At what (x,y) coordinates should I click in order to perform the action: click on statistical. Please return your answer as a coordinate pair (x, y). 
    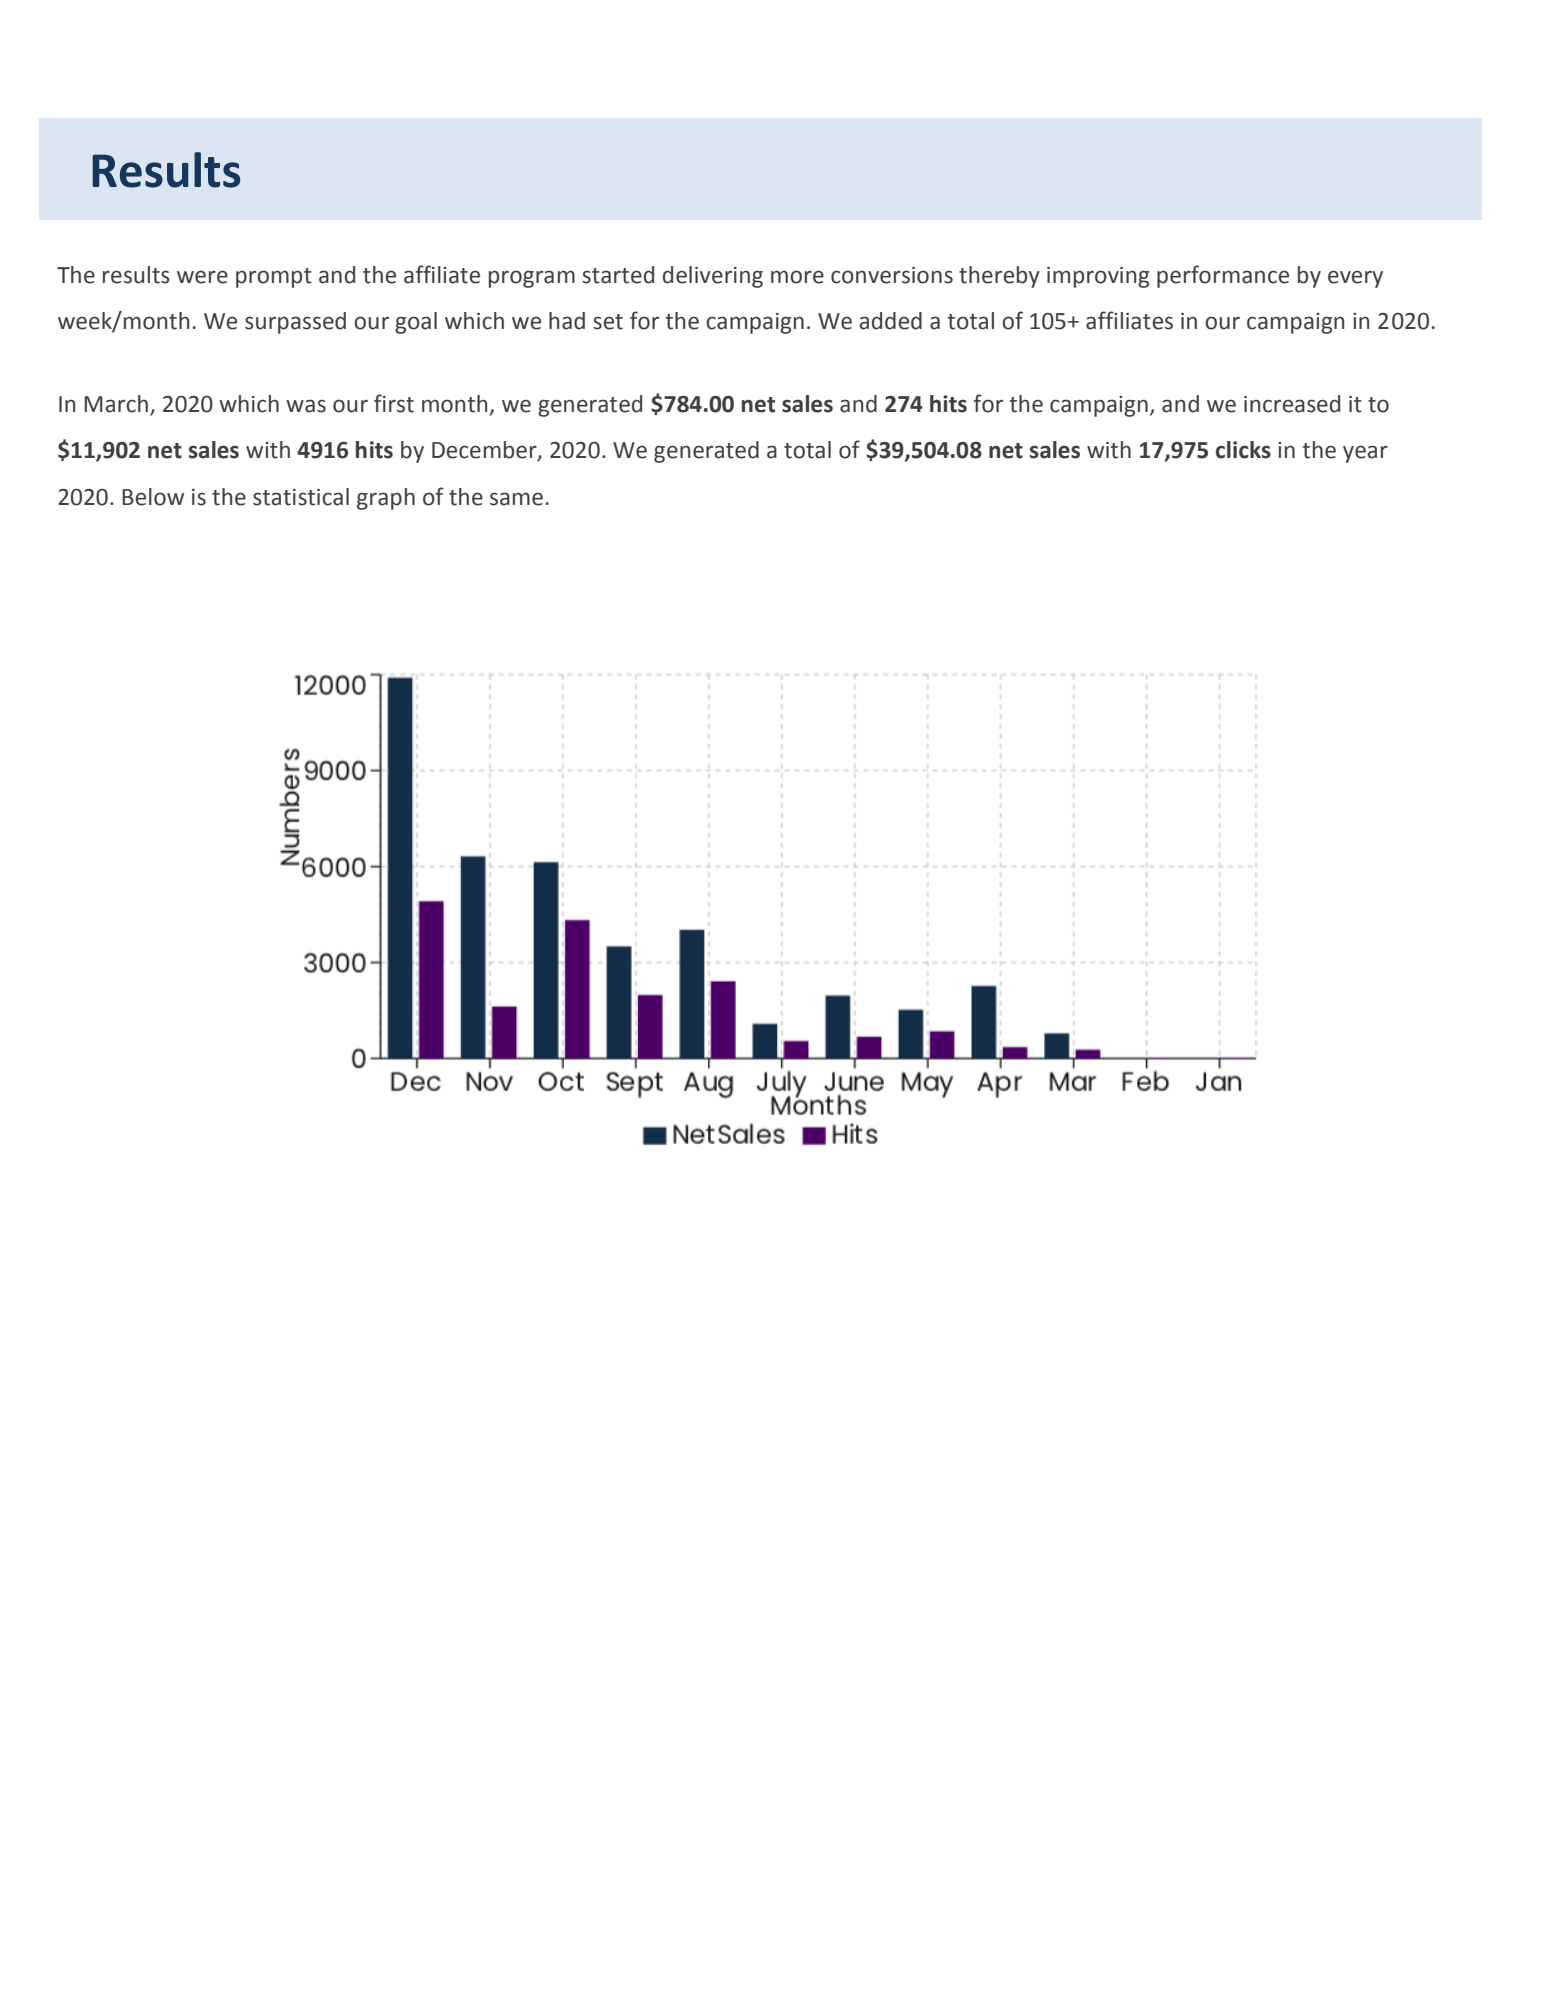
    Looking at the image, I should click on (301, 497).
